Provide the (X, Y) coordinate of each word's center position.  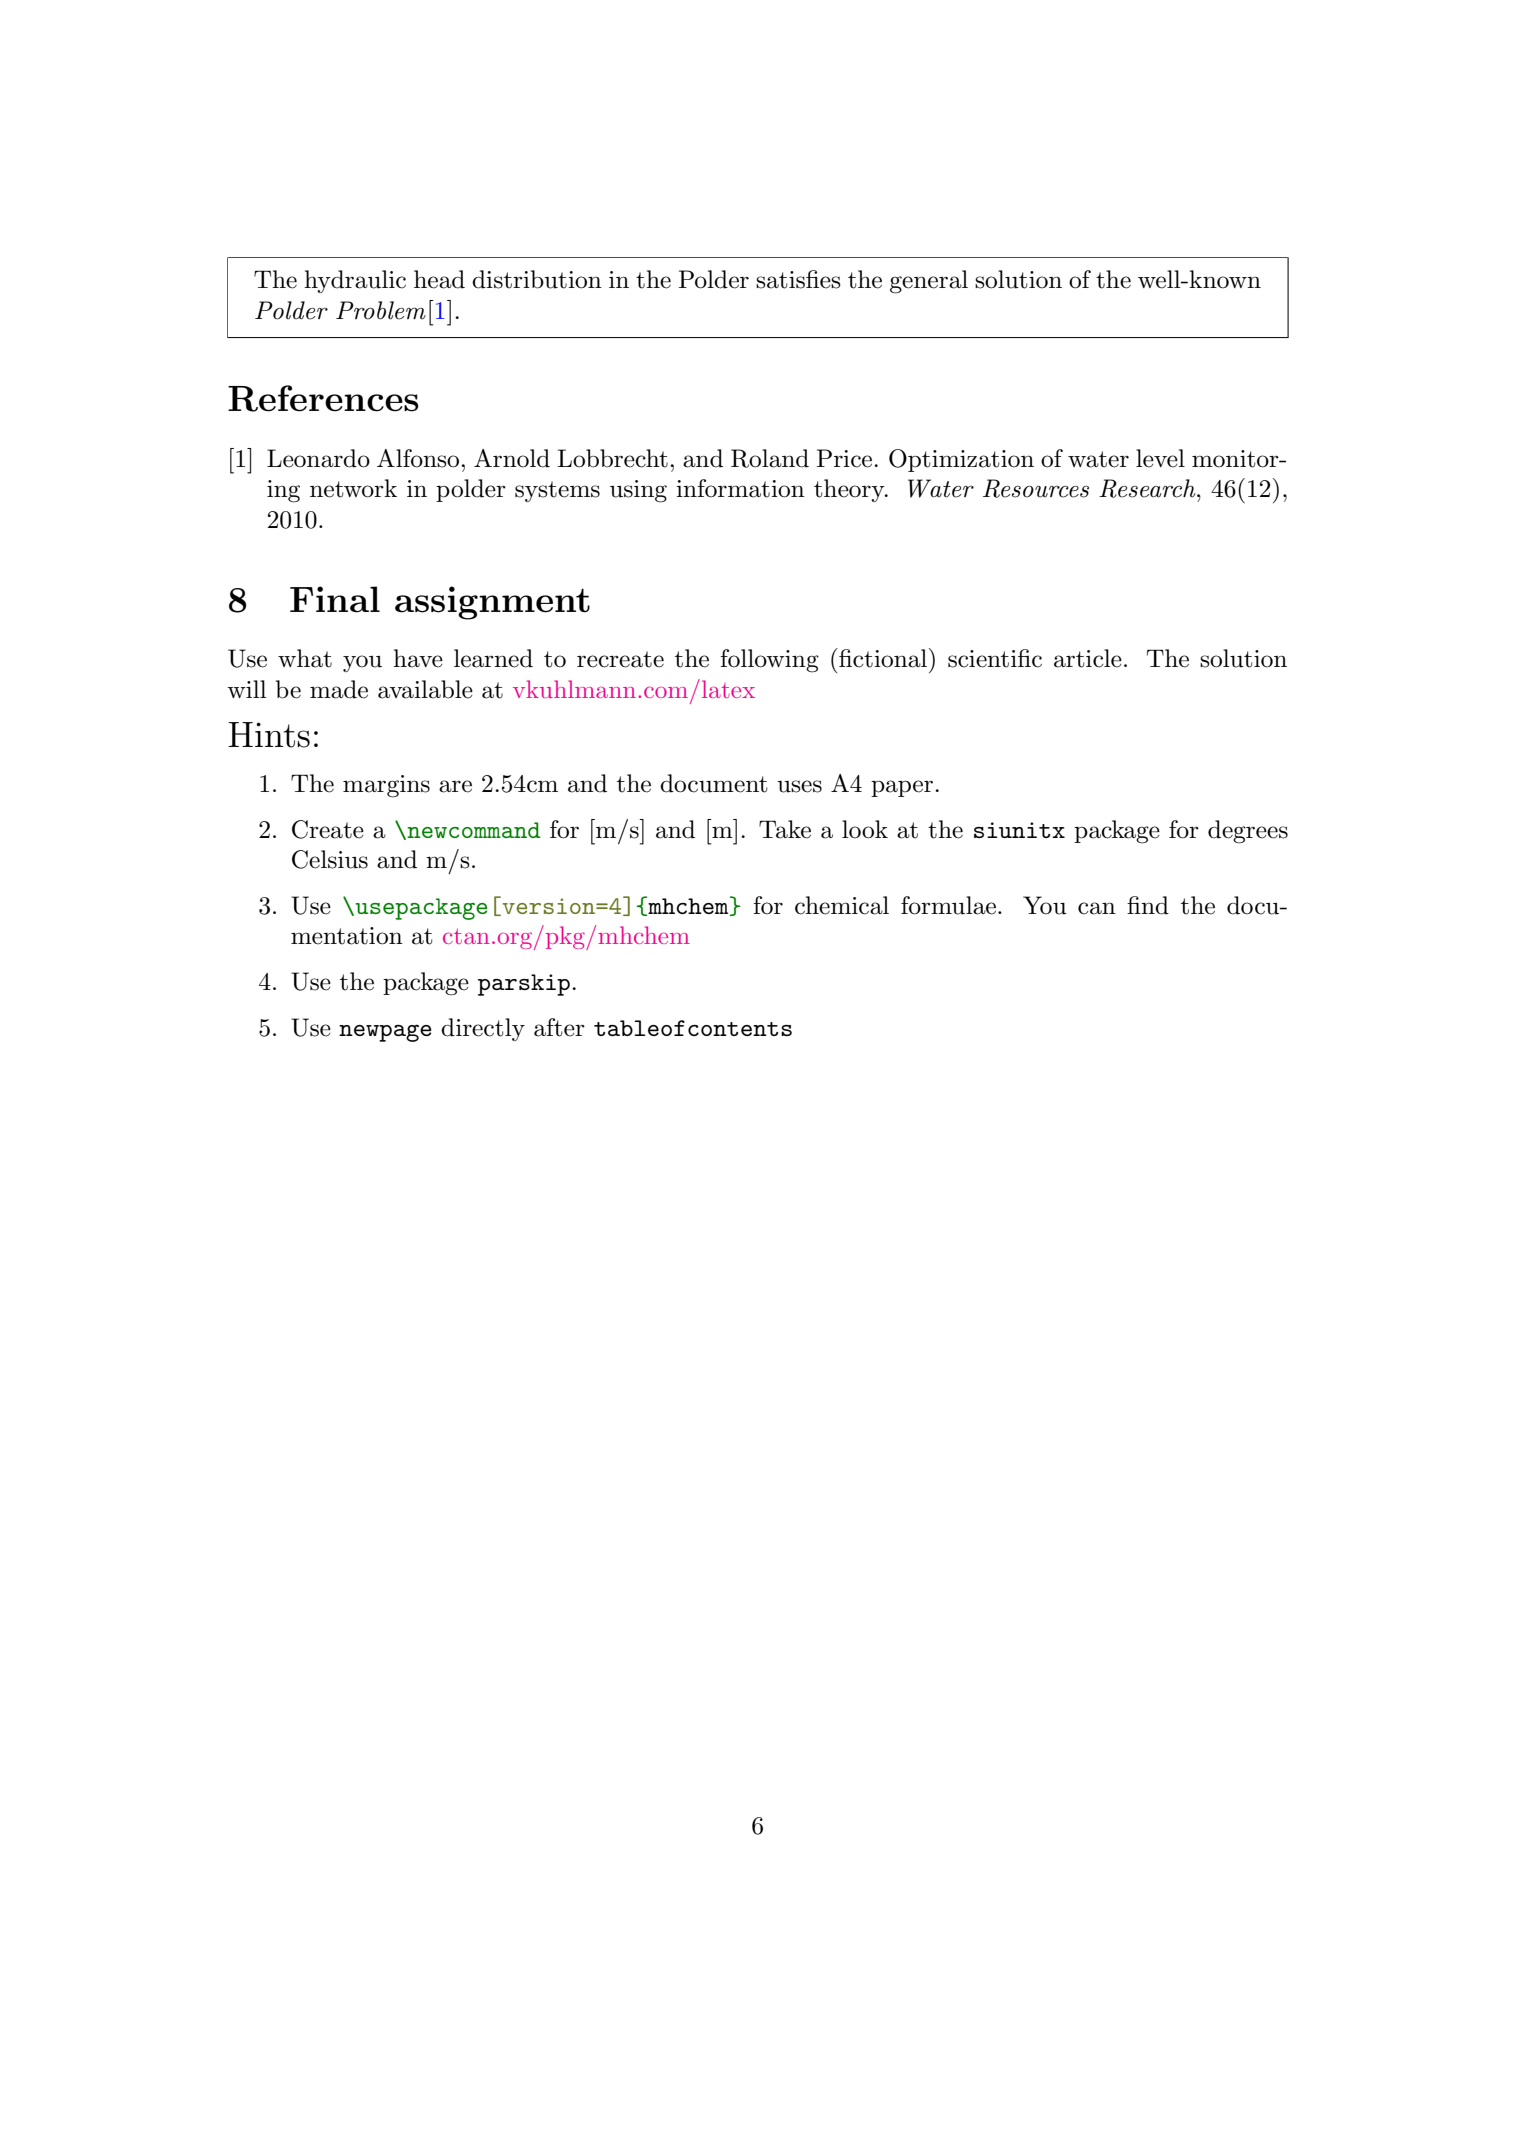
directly (483, 1029)
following (769, 661)
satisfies (798, 279)
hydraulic (355, 281)
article (1088, 658)
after (559, 1027)
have (418, 658)
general (929, 282)
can (1097, 908)
